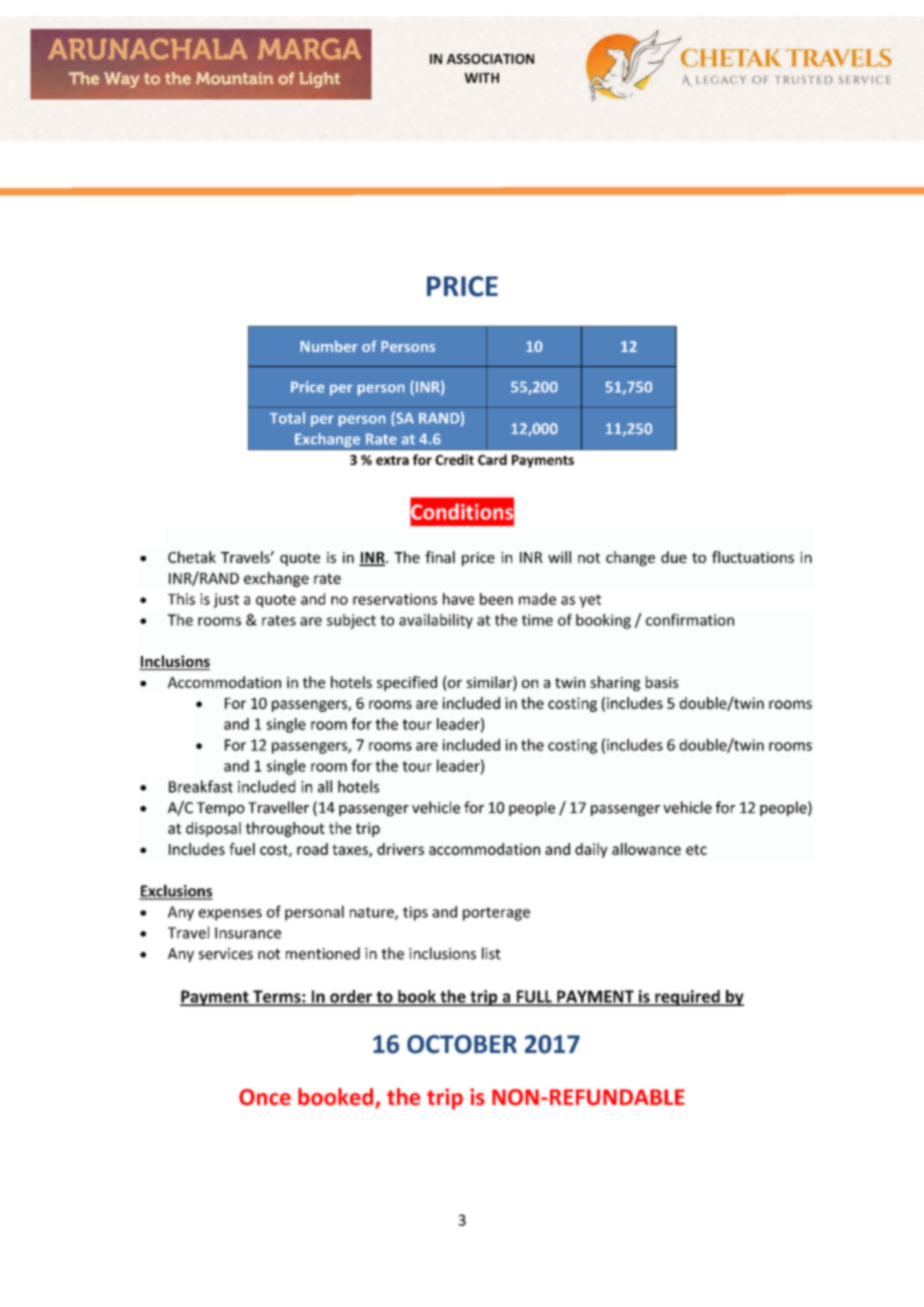  I want to click on Card, so click(492, 459).
